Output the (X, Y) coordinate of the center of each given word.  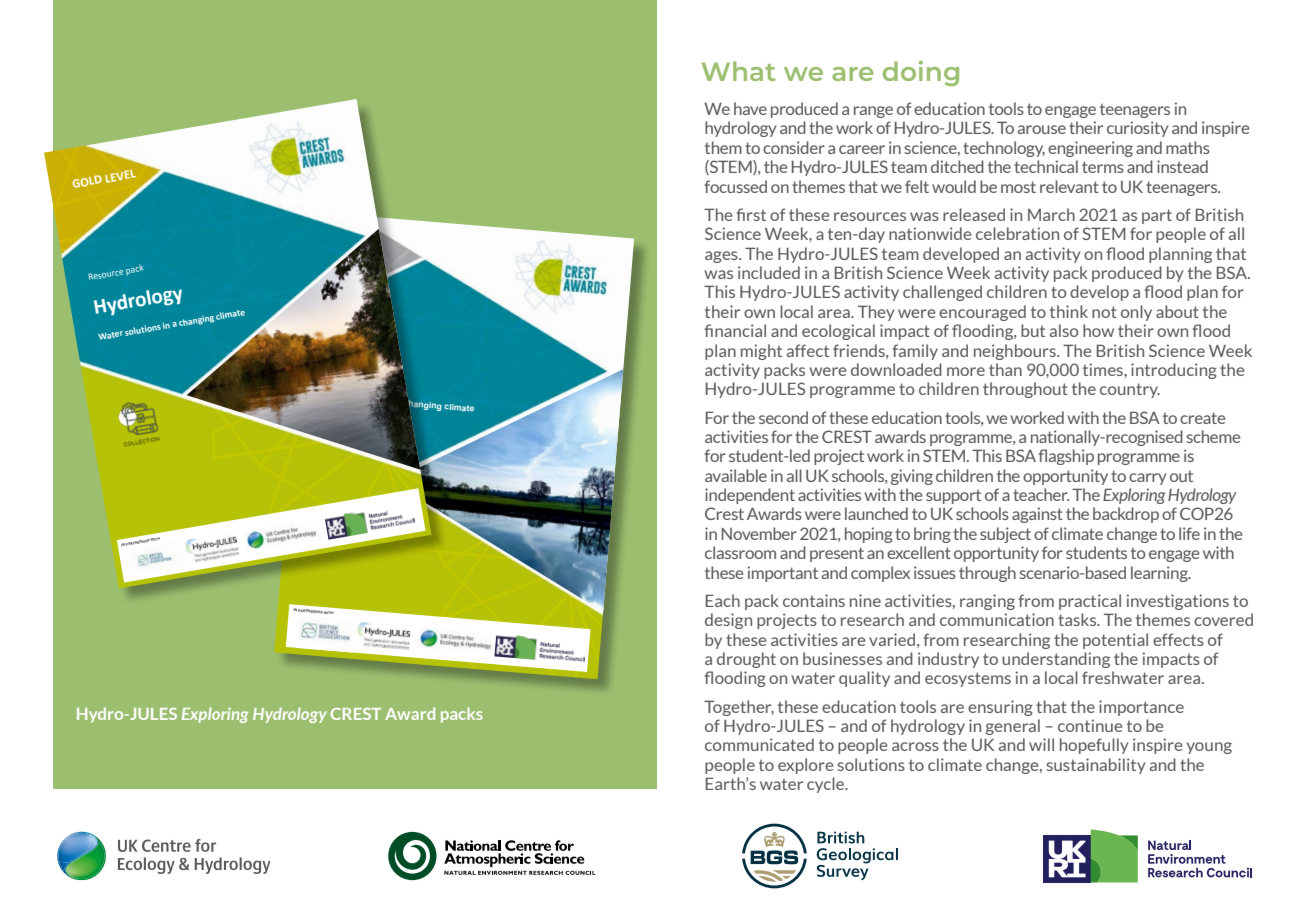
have (750, 108)
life (1189, 533)
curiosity (1138, 129)
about (1177, 311)
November (759, 533)
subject (1005, 535)
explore (806, 766)
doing (921, 73)
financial (735, 330)
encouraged (982, 313)
